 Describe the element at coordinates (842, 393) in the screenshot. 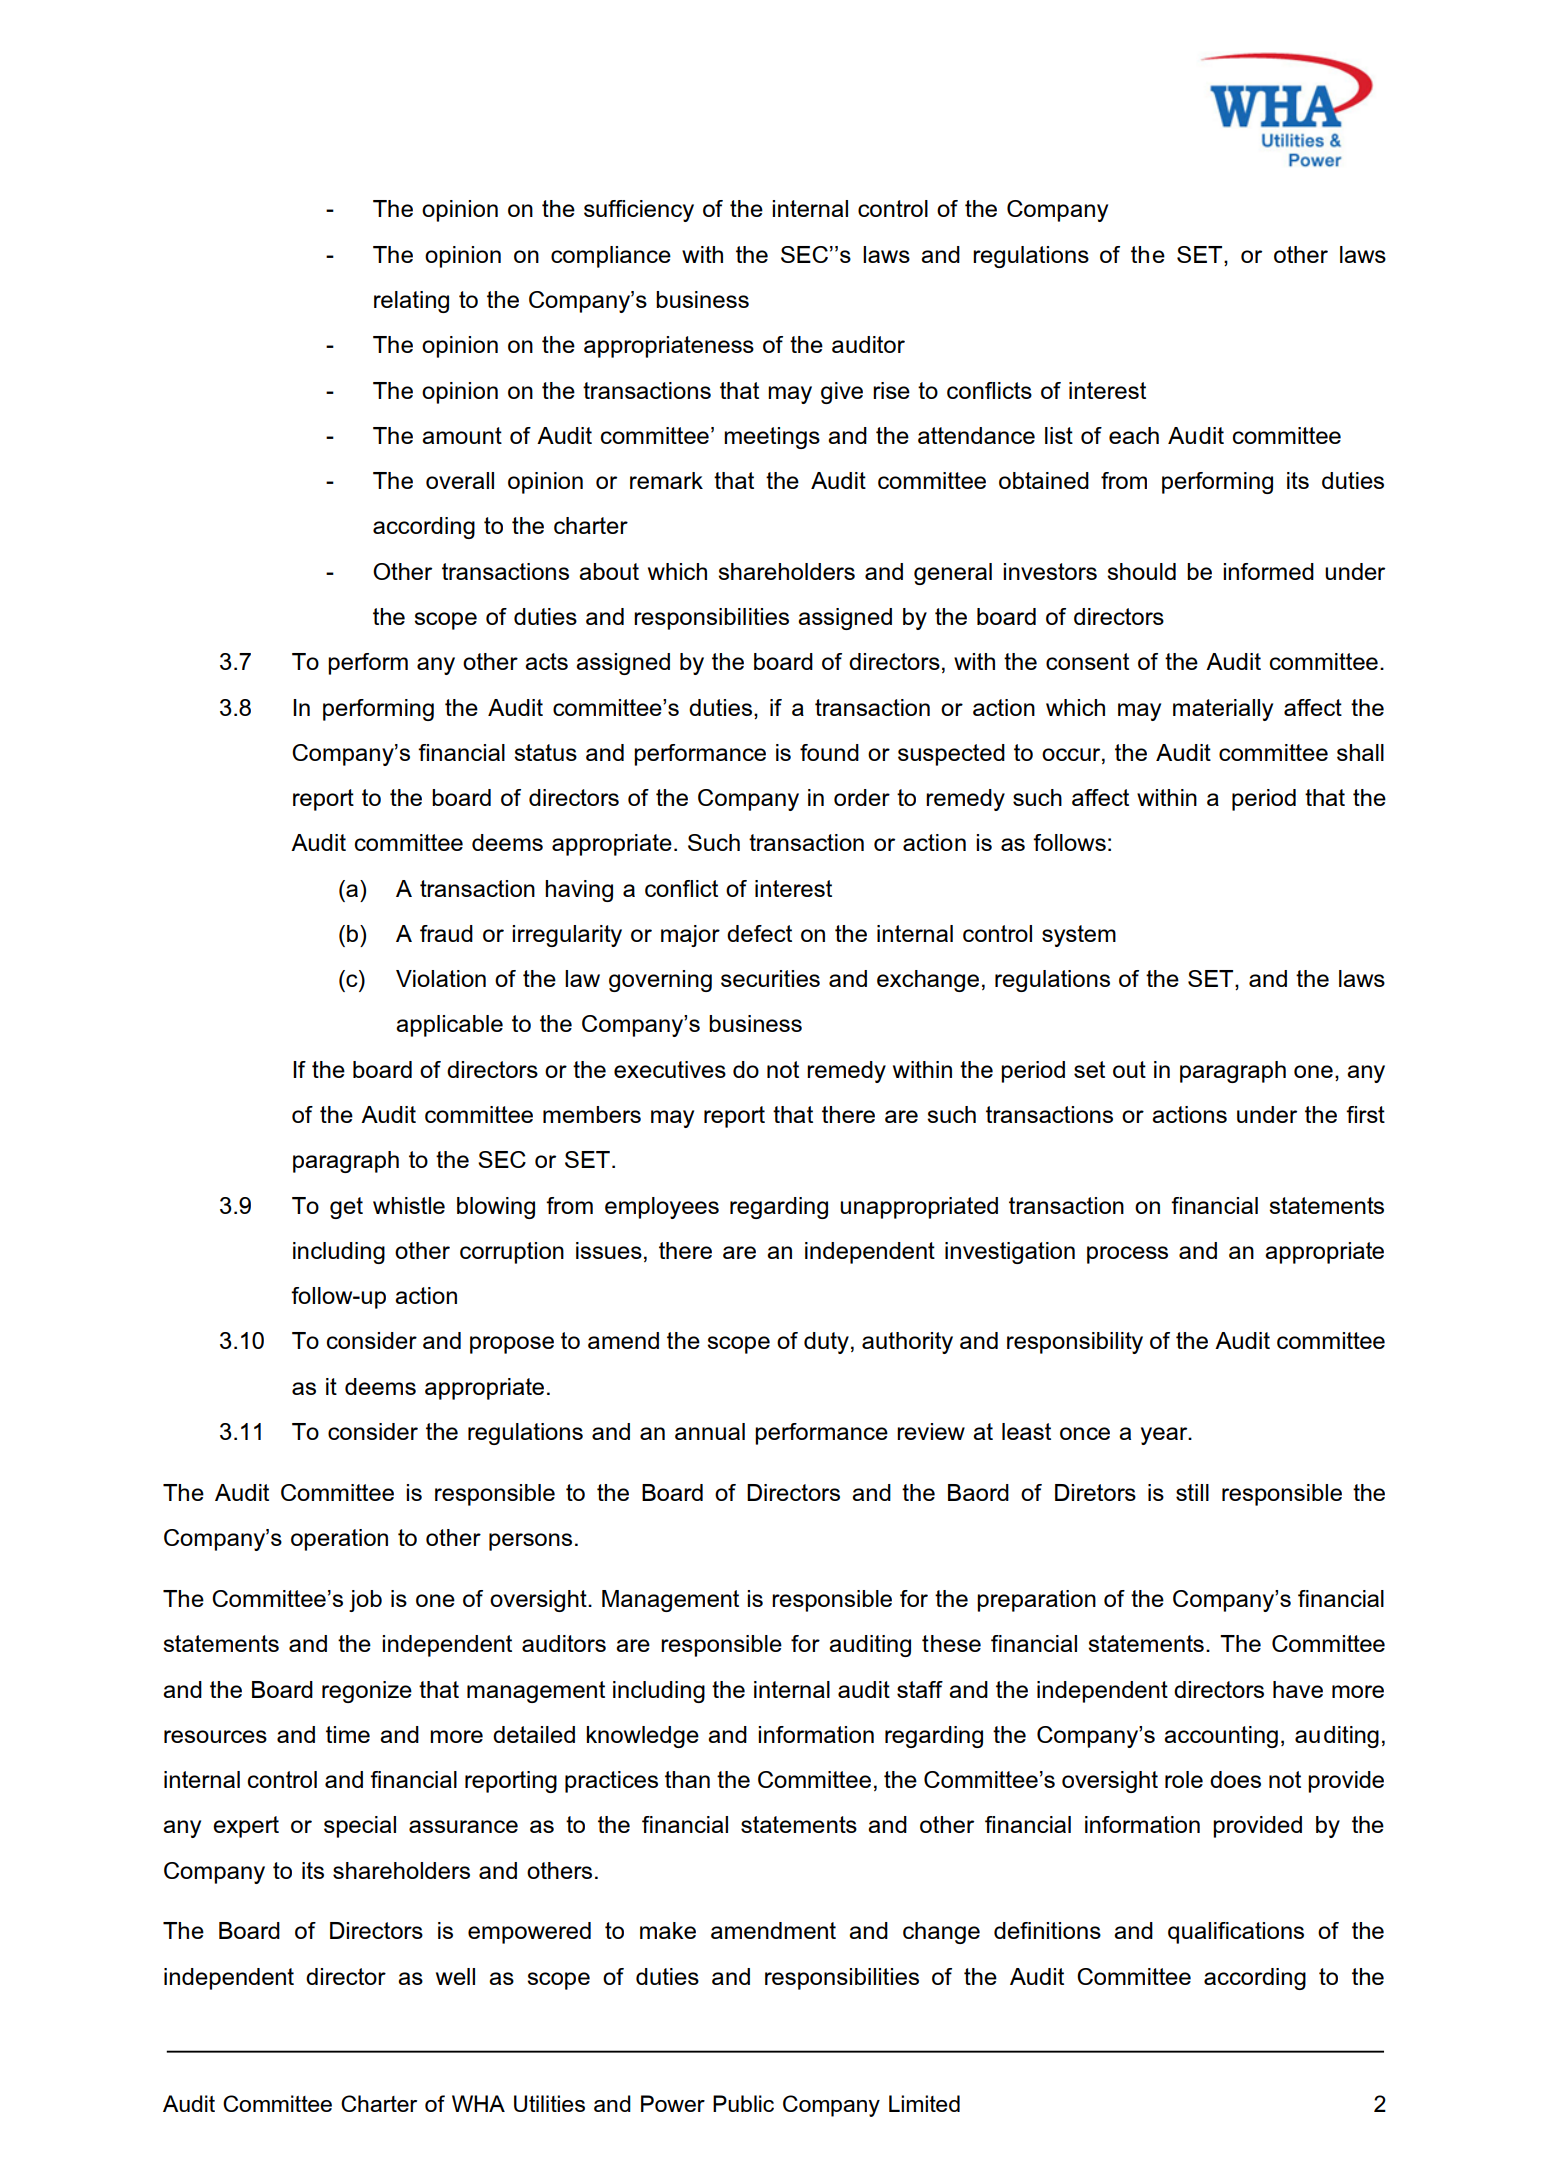

I see `give` at that location.
